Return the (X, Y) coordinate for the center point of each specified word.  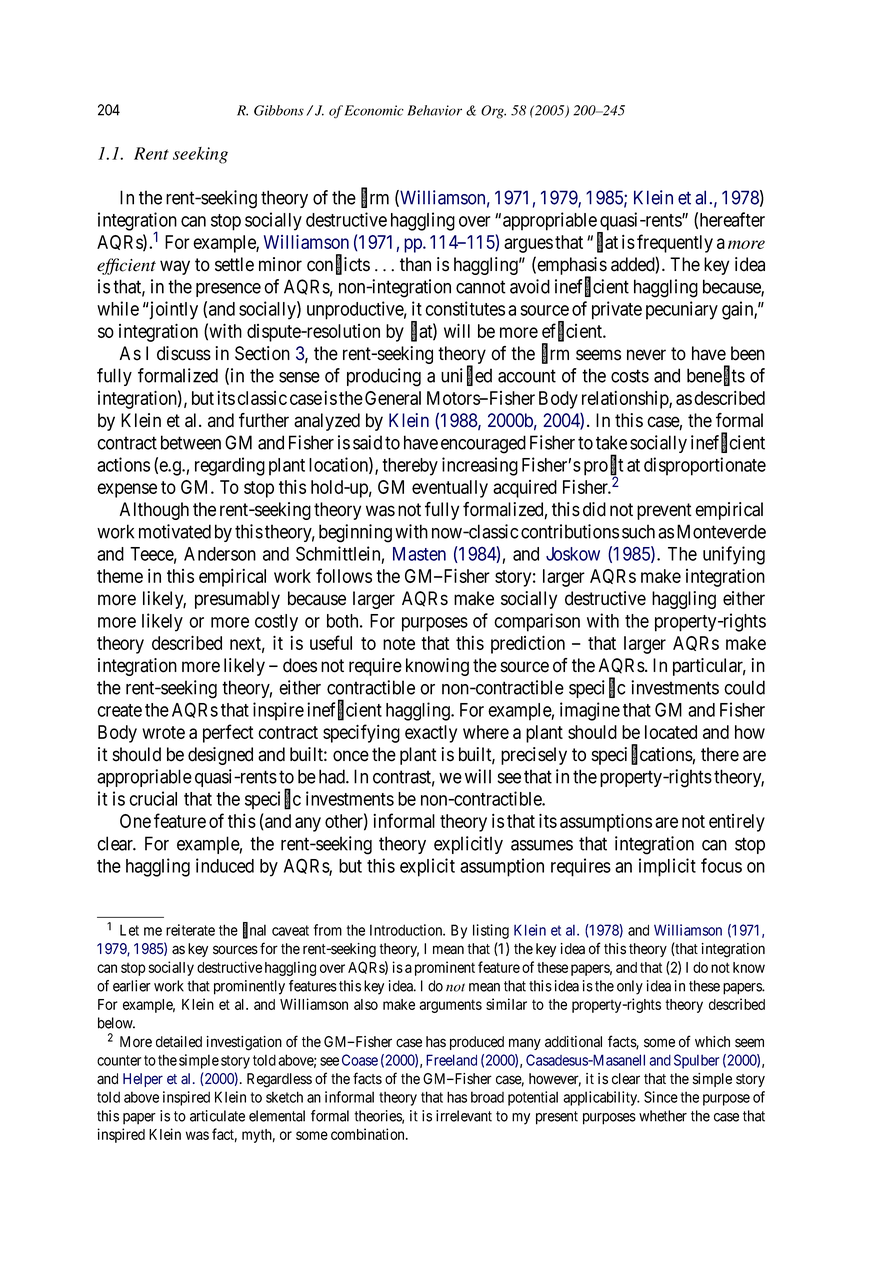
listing (491, 931)
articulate (217, 1116)
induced (225, 865)
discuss (184, 353)
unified (466, 376)
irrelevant (464, 1116)
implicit (667, 867)
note (399, 643)
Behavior (435, 110)
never (646, 355)
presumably (237, 600)
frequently (675, 243)
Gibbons (279, 110)
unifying (734, 555)
